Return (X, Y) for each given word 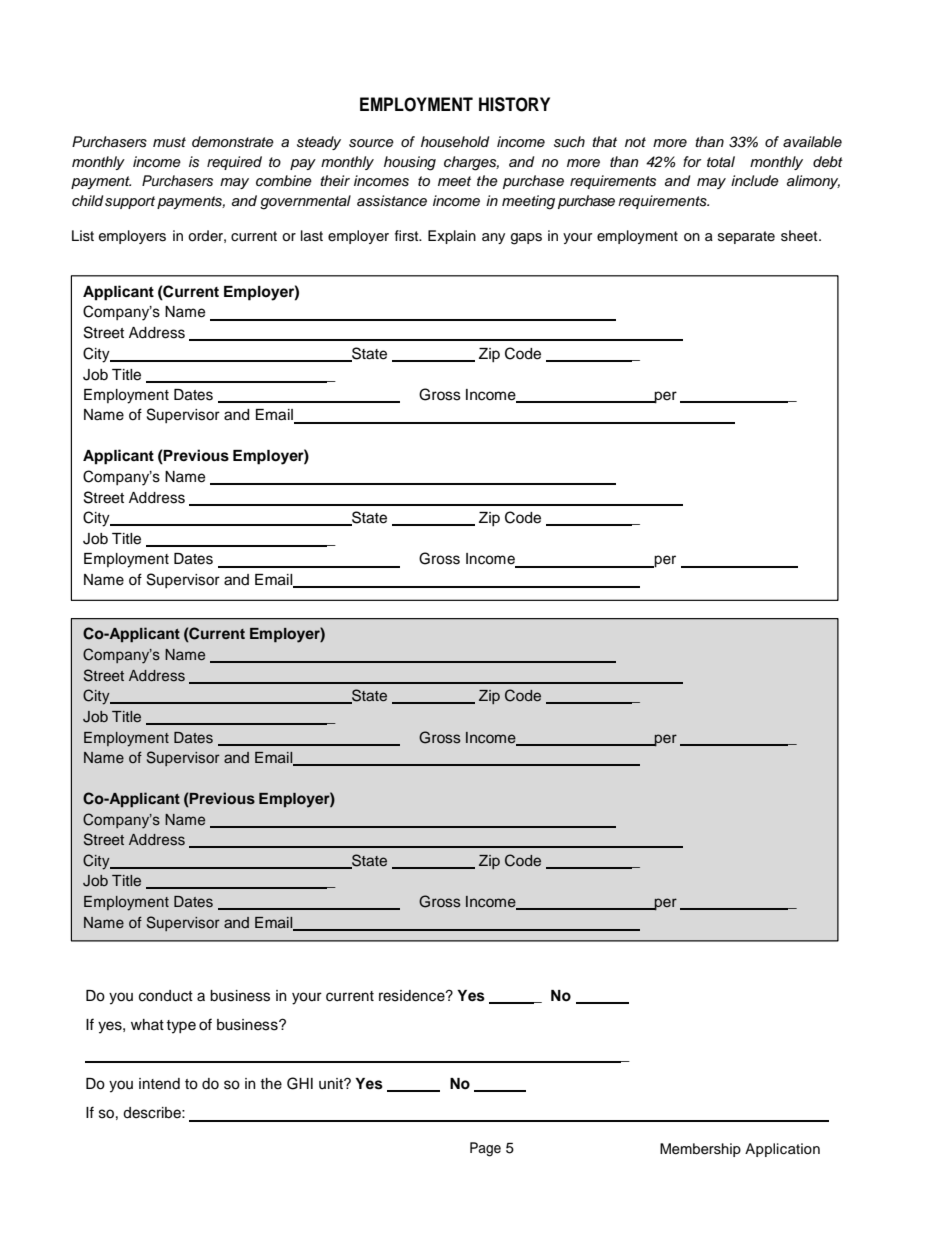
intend (159, 1084)
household (455, 142)
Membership (700, 1150)
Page (485, 1149)
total (721, 162)
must (169, 142)
